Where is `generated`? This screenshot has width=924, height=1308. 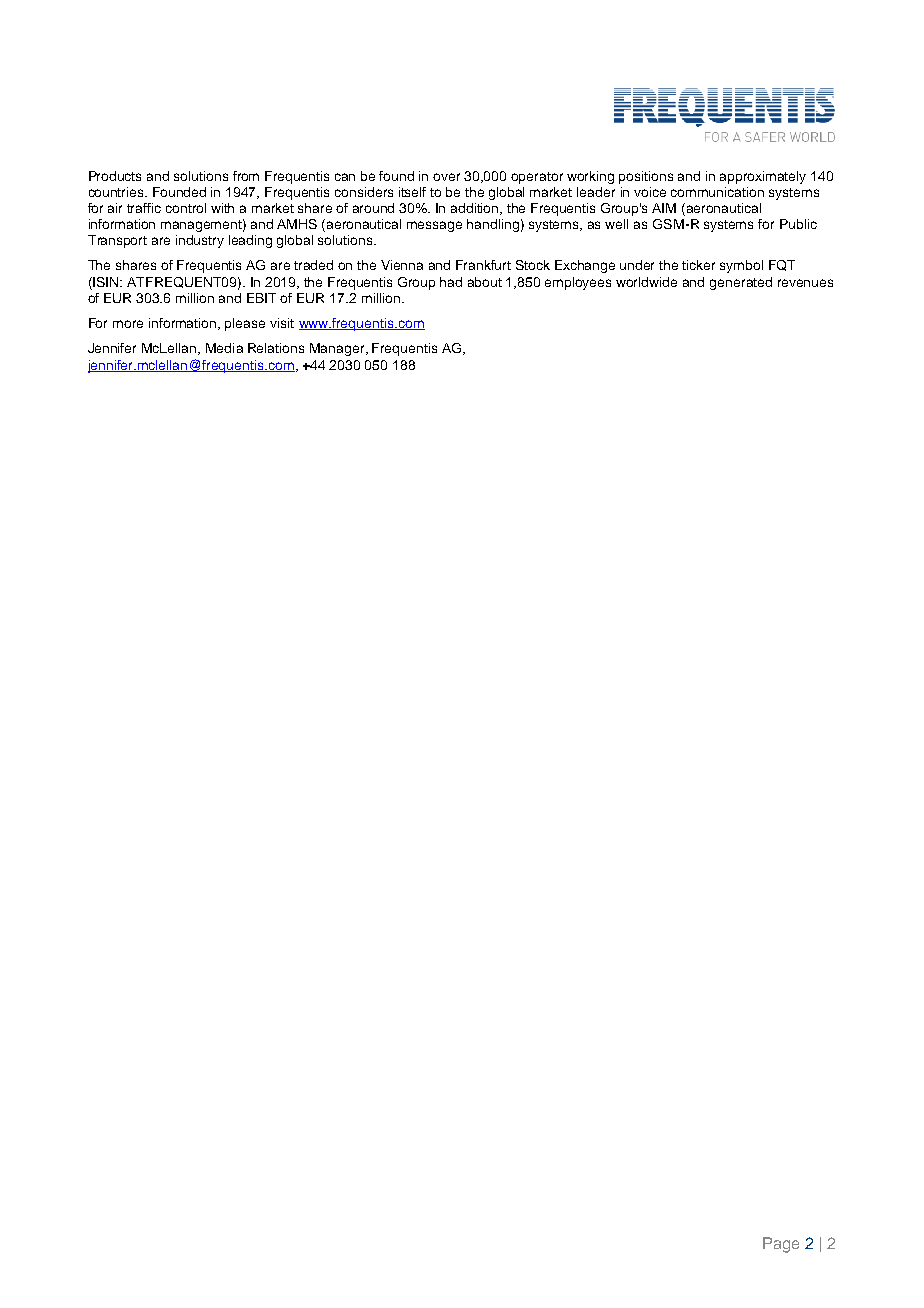
generated is located at coordinates (741, 283).
